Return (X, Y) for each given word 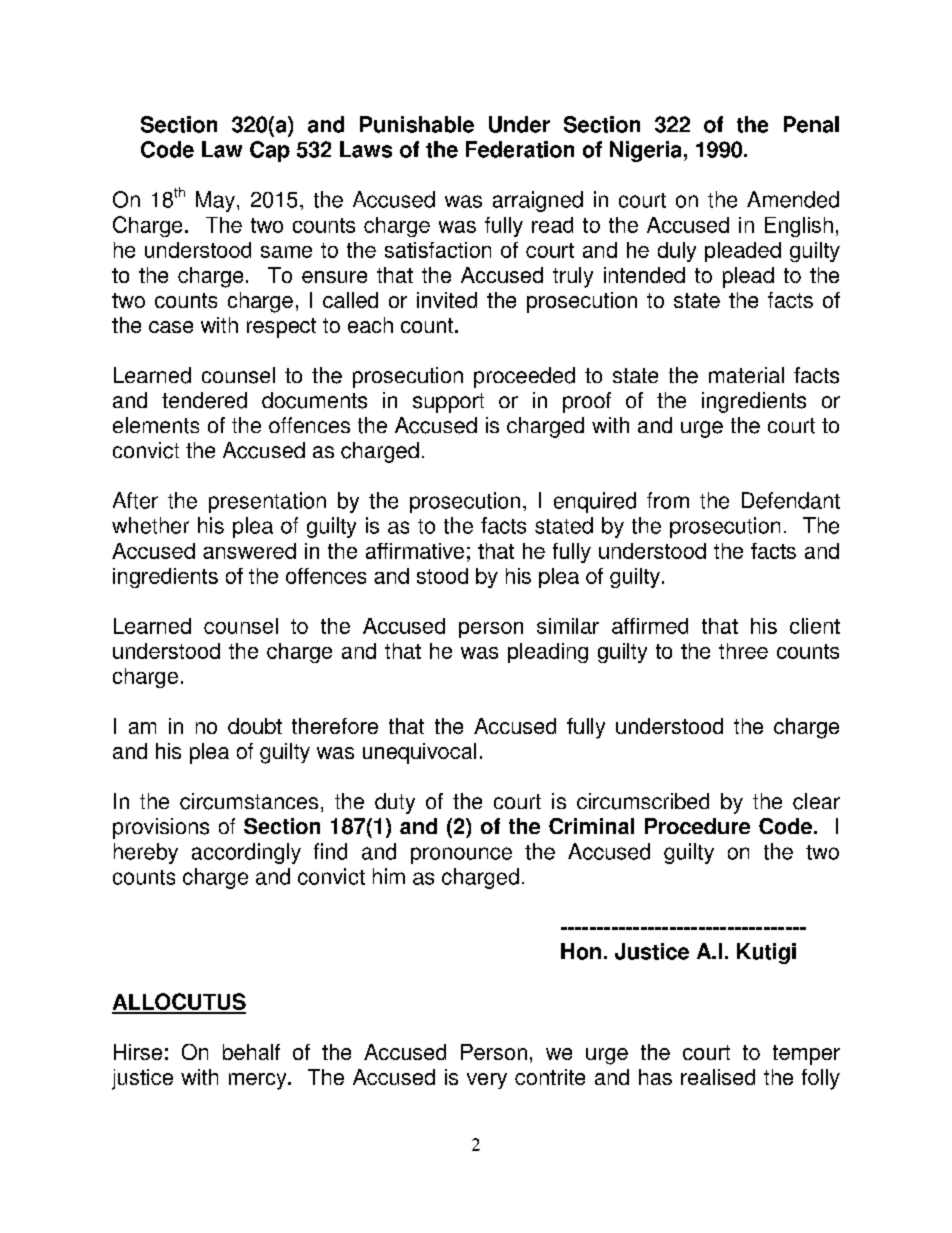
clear (816, 801)
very (487, 1081)
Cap (270, 151)
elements (156, 425)
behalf (251, 1052)
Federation (520, 149)
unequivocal (419, 753)
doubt (255, 726)
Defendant (791, 500)
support (448, 403)
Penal (811, 124)
